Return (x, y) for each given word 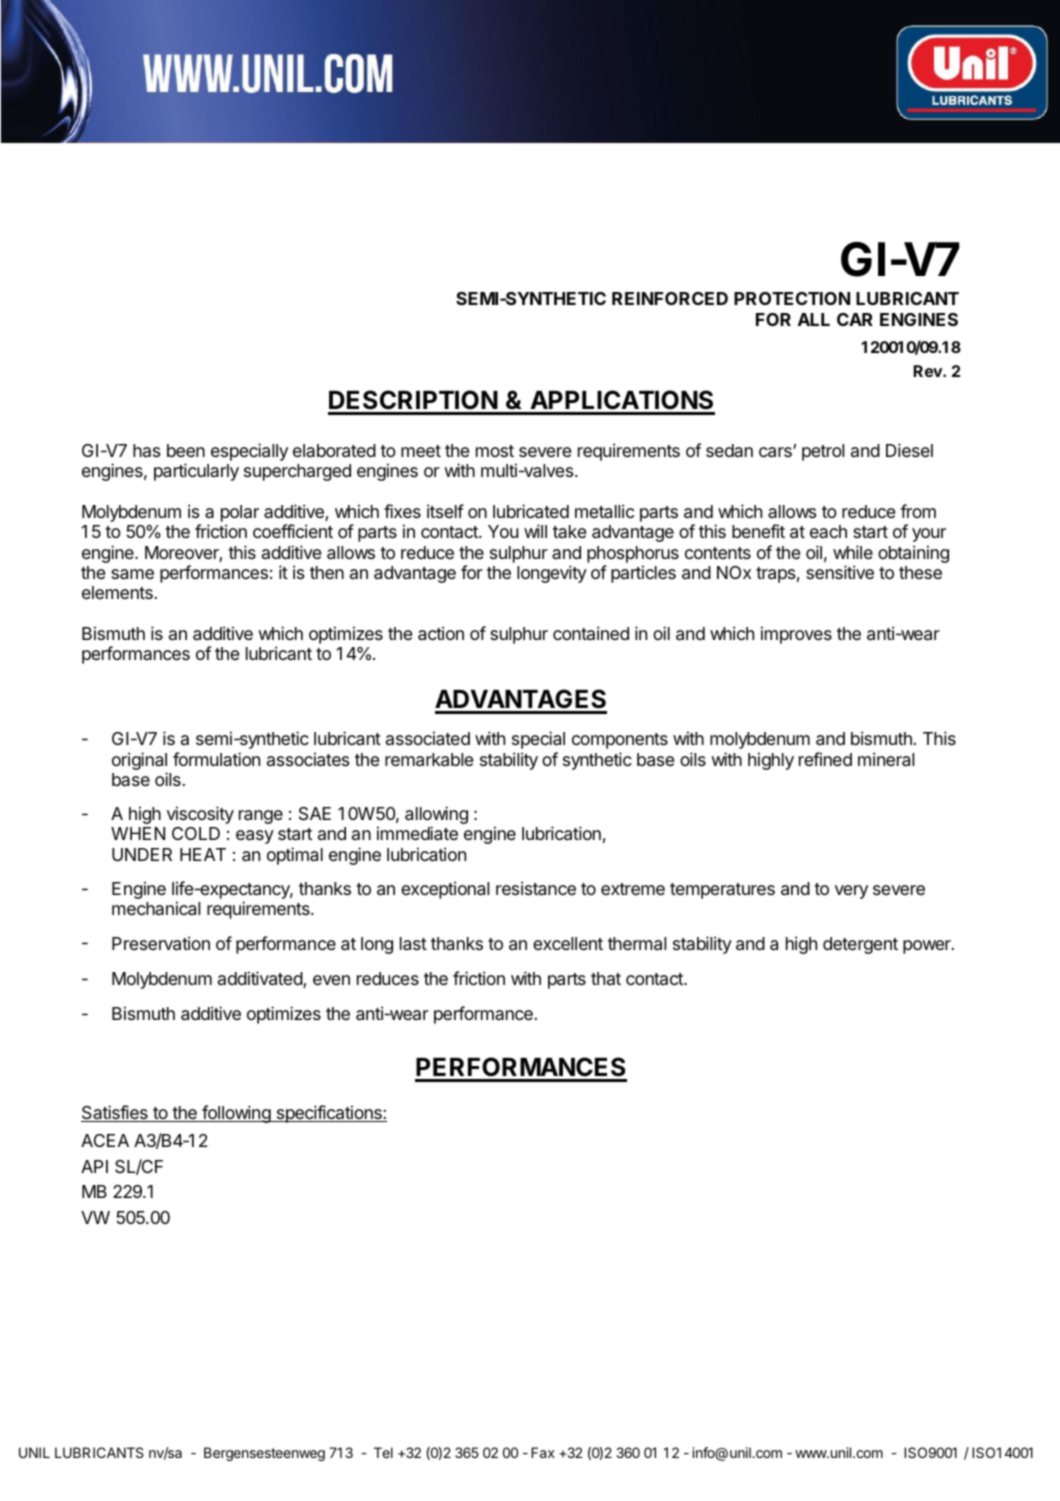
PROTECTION (792, 298)
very (851, 892)
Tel (383, 1452)
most (495, 451)
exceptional (445, 890)
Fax (543, 1452)
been (186, 450)
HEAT (203, 854)
